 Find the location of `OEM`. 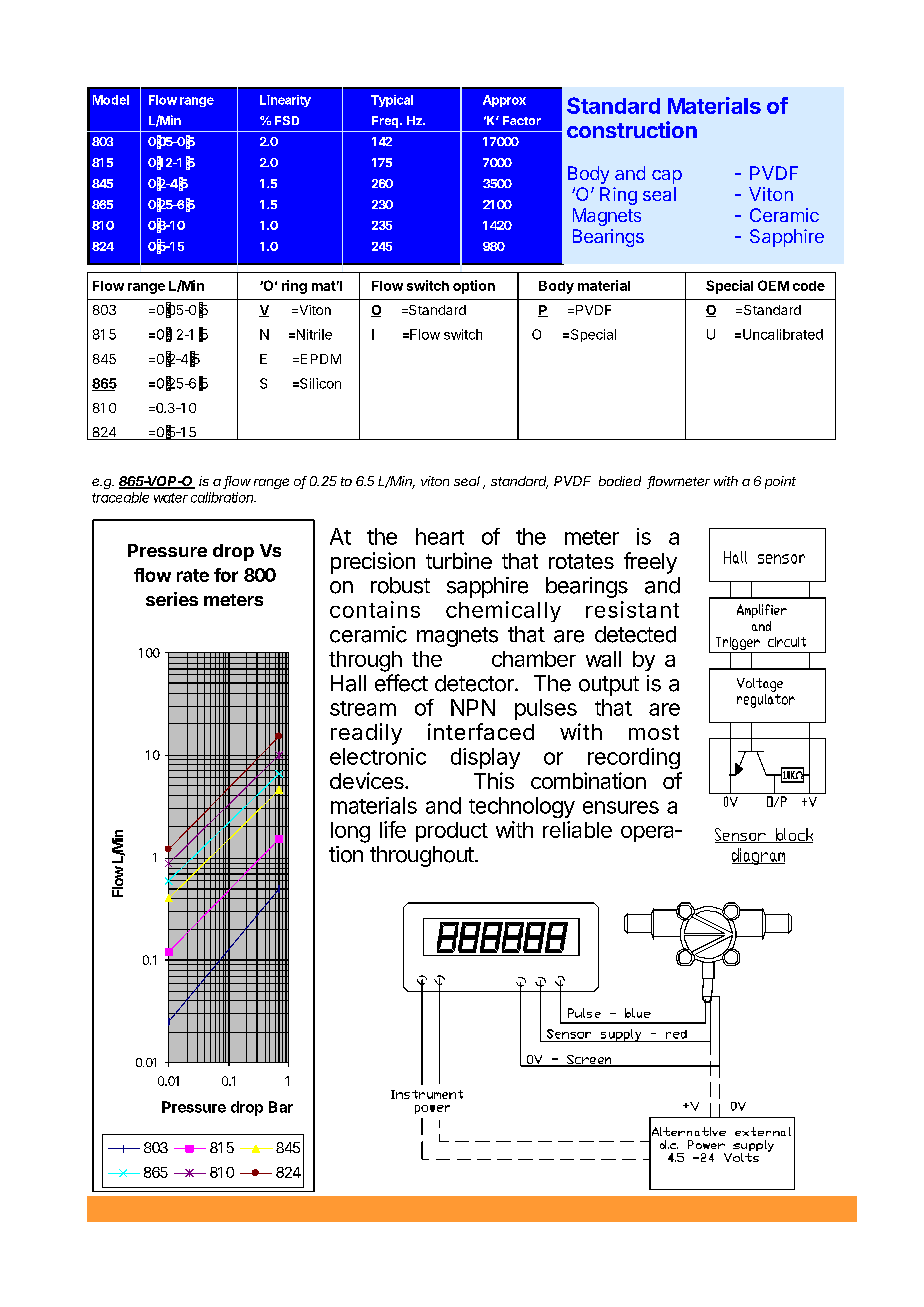

OEM is located at coordinates (773, 285).
